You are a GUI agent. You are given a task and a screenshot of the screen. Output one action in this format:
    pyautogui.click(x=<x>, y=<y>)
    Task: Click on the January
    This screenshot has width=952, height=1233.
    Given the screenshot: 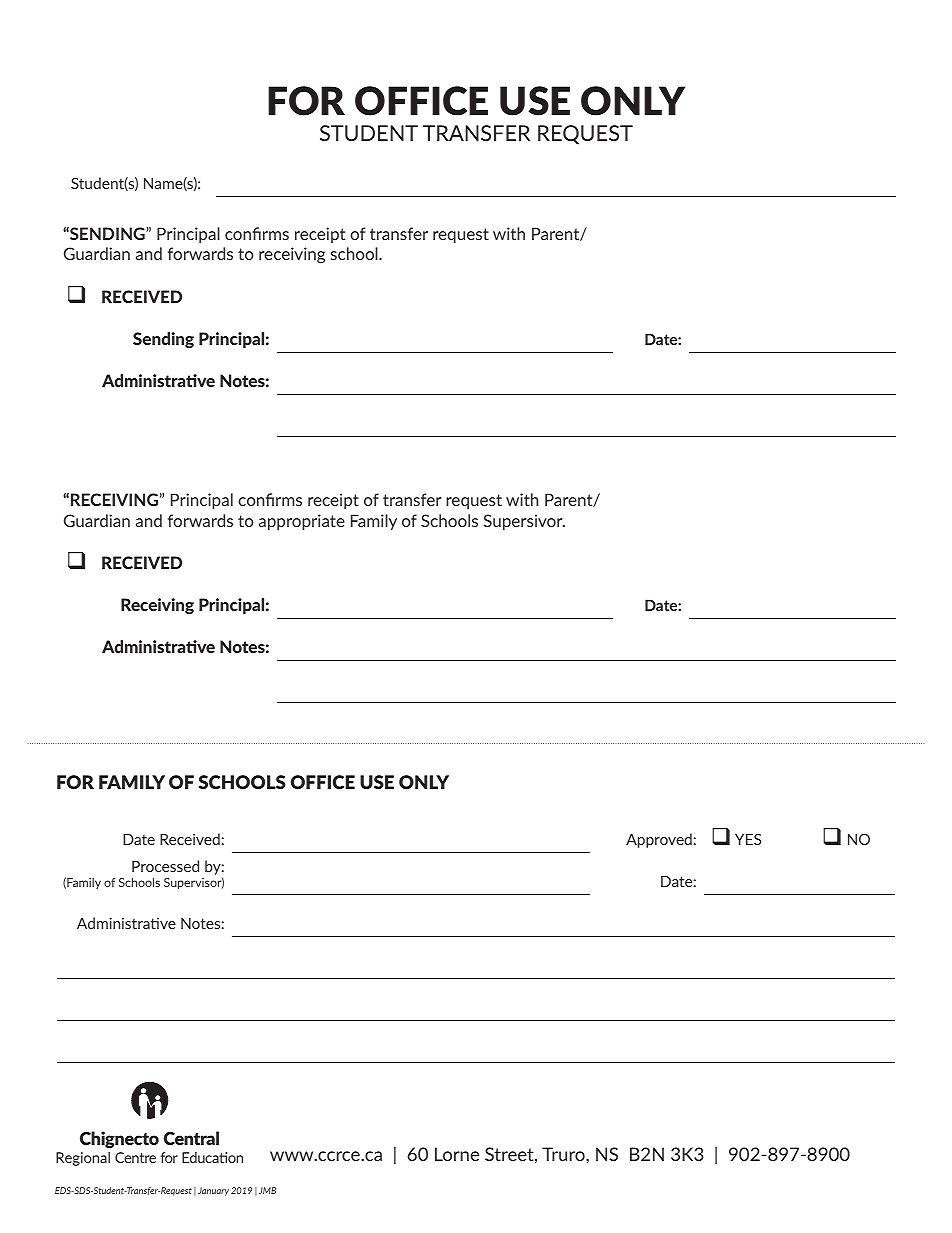 What is the action you would take?
    pyautogui.click(x=213, y=1191)
